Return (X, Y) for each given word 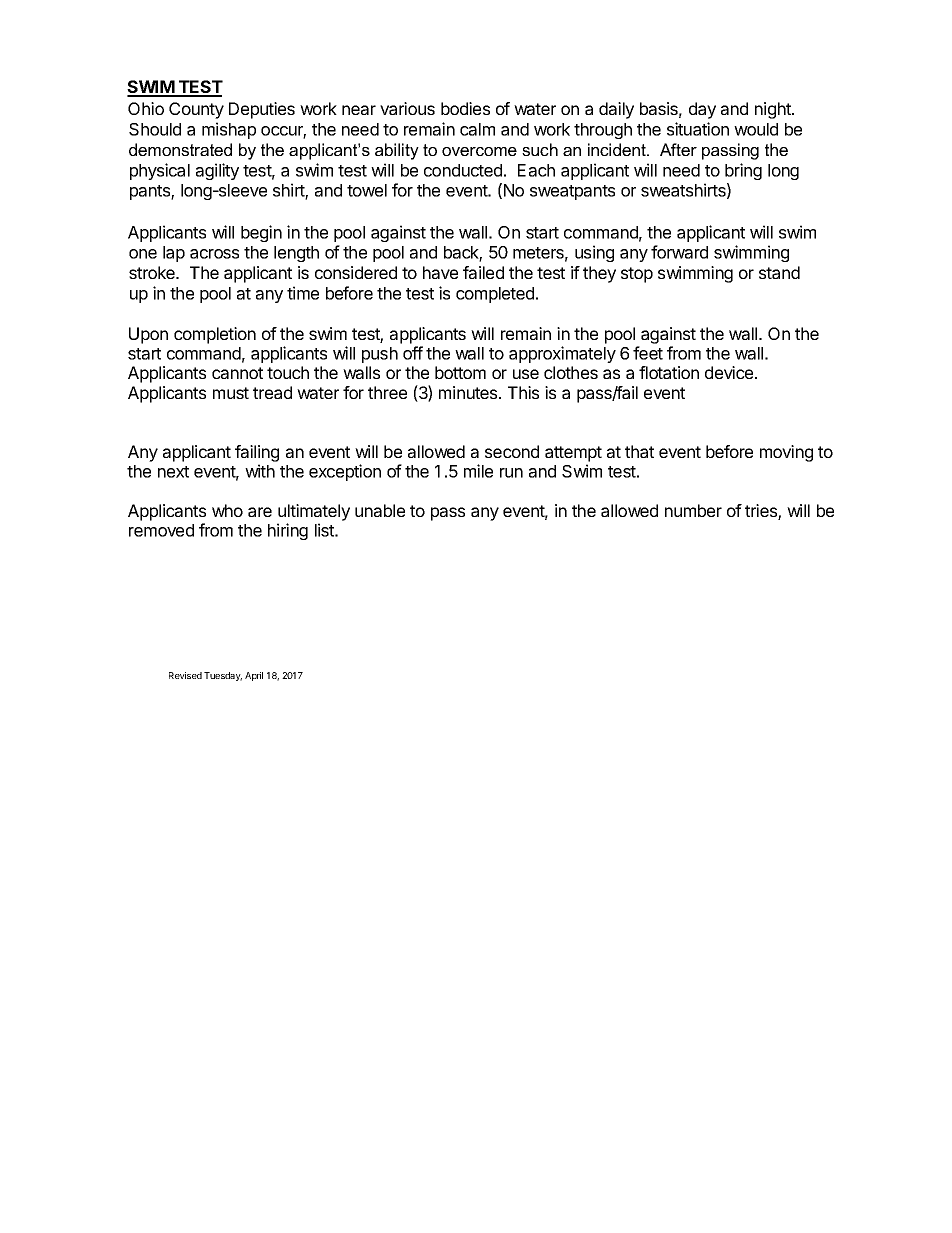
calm (477, 129)
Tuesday (223, 676)
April (254, 676)
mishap (229, 130)
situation (698, 129)
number (693, 510)
